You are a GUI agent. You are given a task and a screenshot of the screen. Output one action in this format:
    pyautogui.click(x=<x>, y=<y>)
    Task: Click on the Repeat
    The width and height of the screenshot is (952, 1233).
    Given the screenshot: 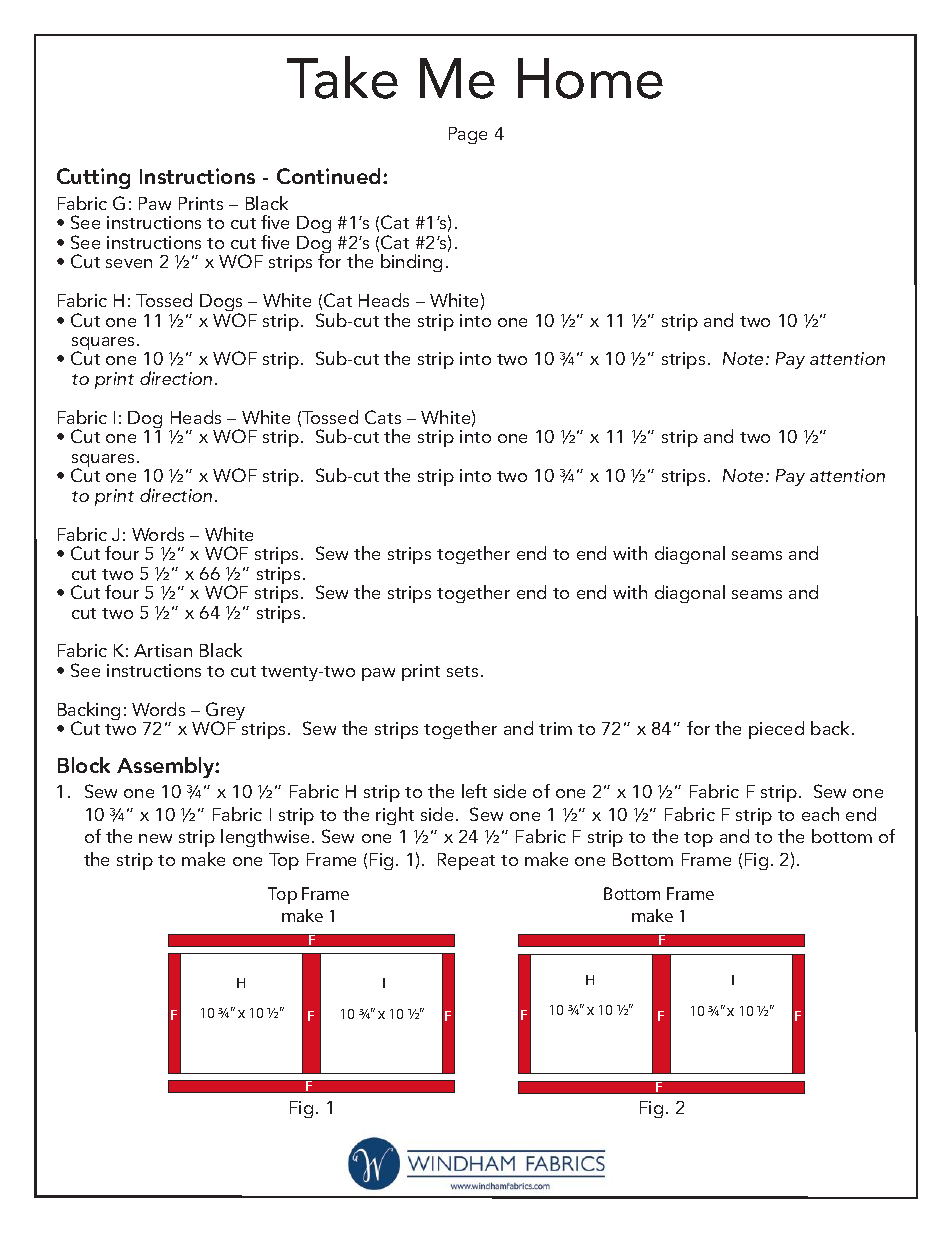 What is the action you would take?
    pyautogui.click(x=466, y=861)
